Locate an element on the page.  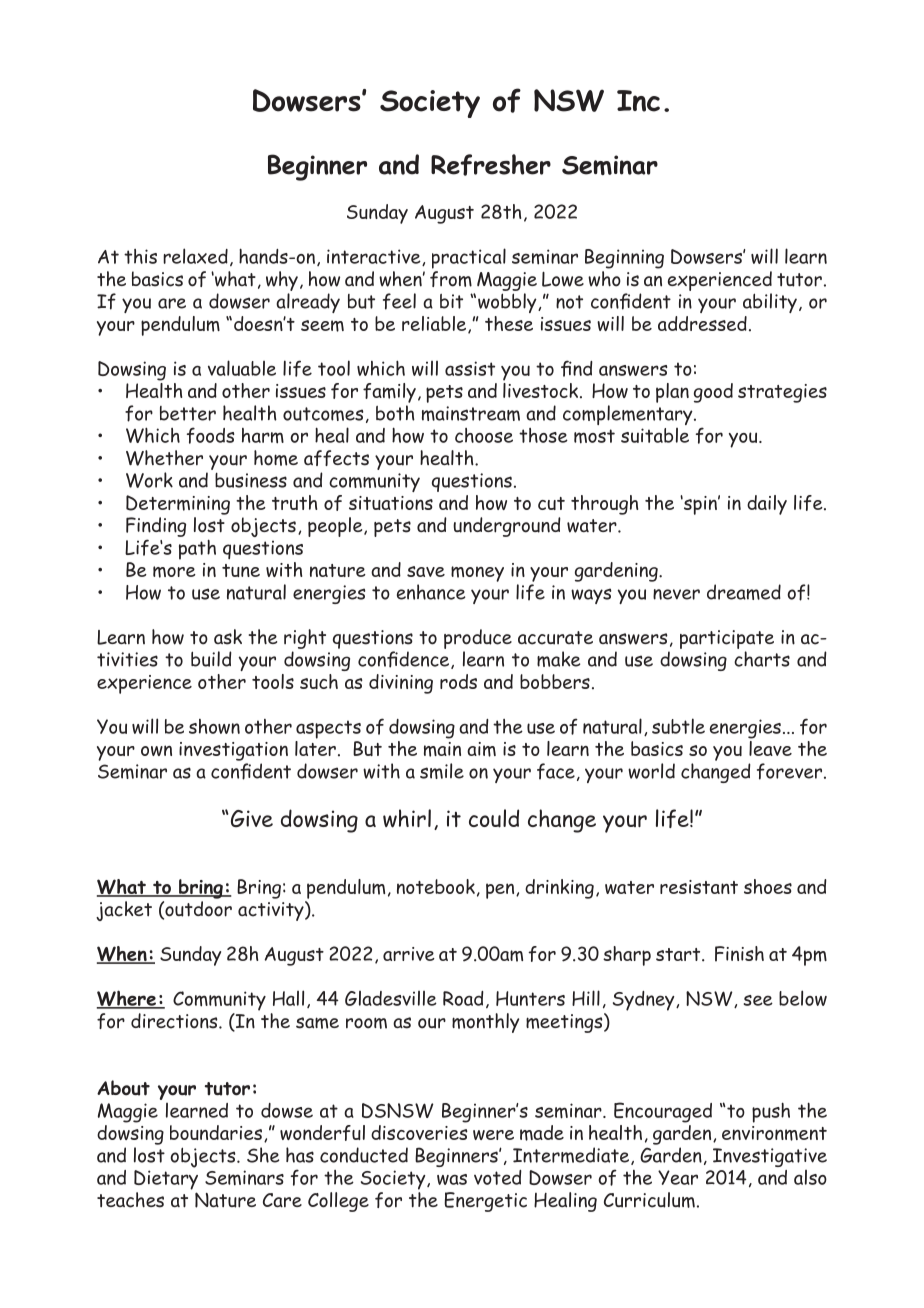
daily is located at coordinates (767, 505).
